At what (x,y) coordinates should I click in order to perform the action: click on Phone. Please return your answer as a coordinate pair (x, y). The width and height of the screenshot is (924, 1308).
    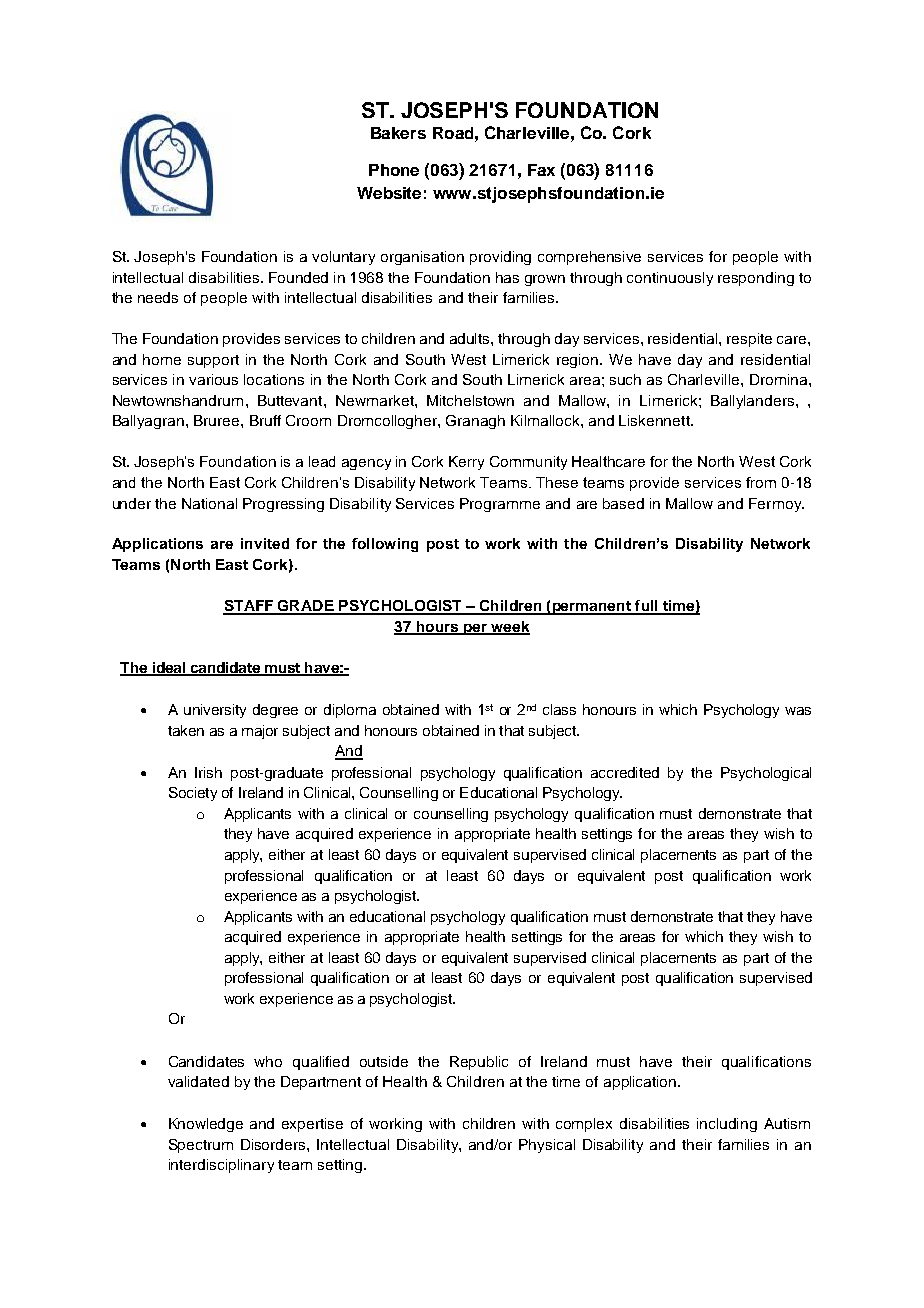
    Looking at the image, I should click on (394, 170).
